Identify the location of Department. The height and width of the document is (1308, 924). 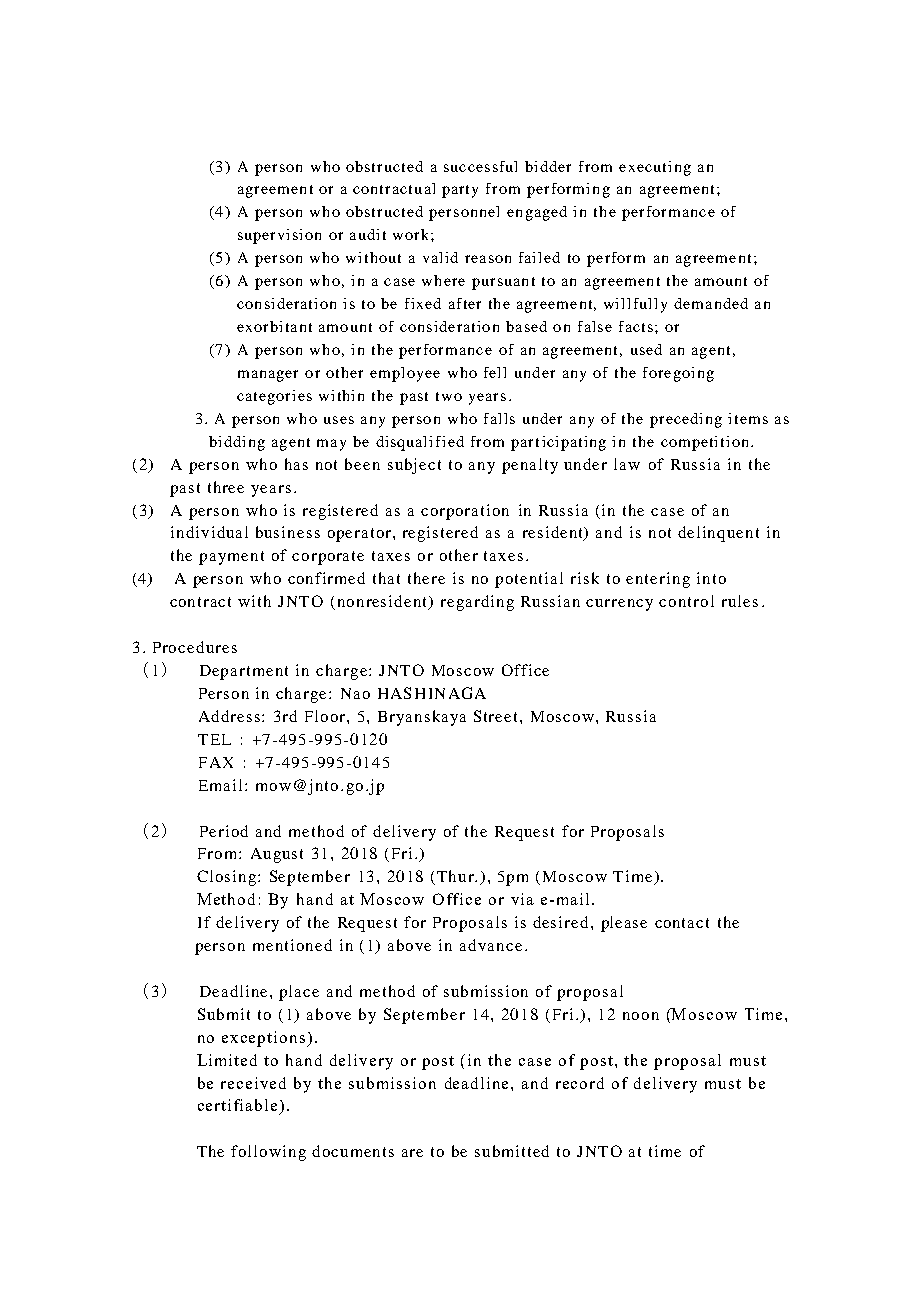
(244, 672).
